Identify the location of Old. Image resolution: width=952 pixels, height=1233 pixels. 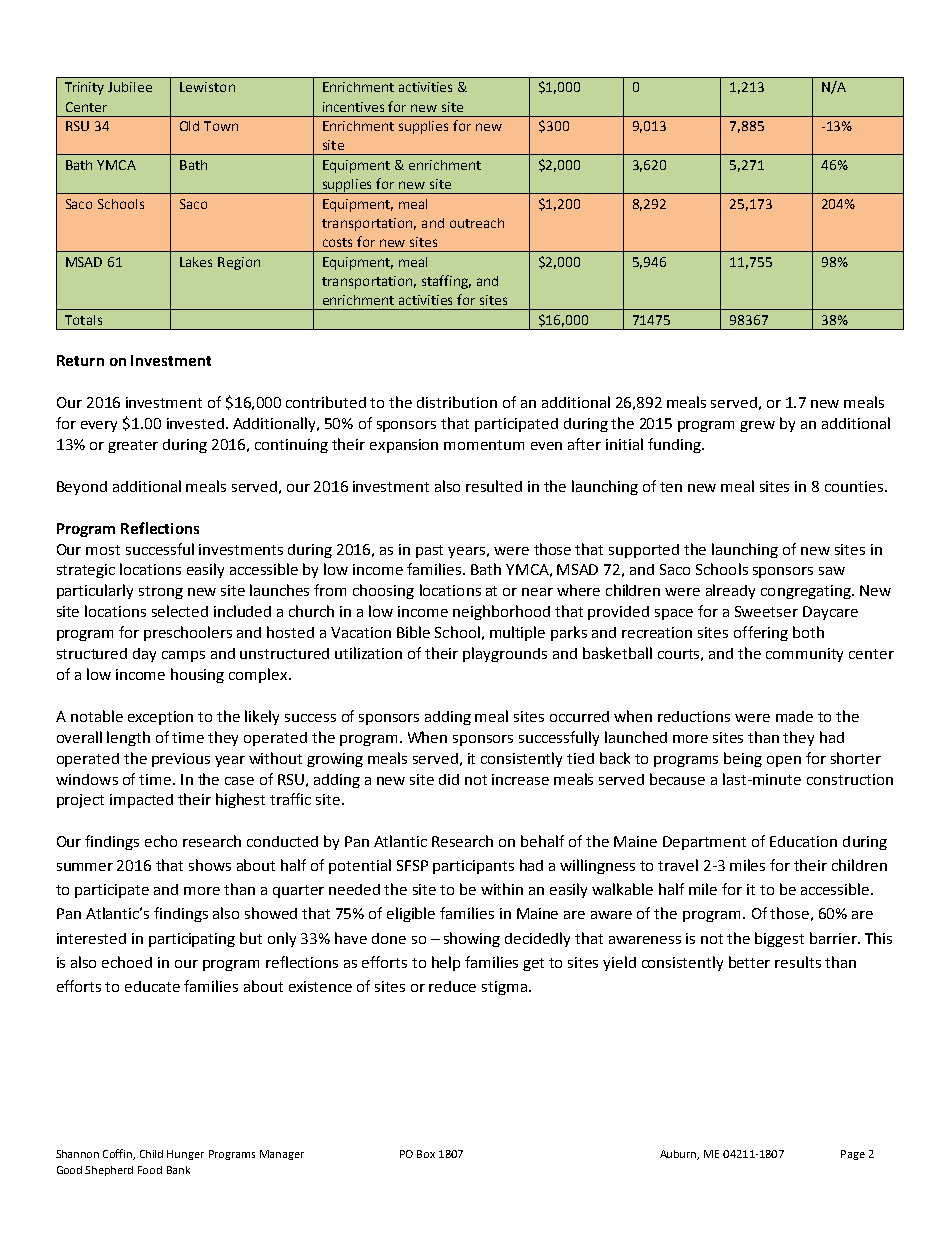
(189, 126).
